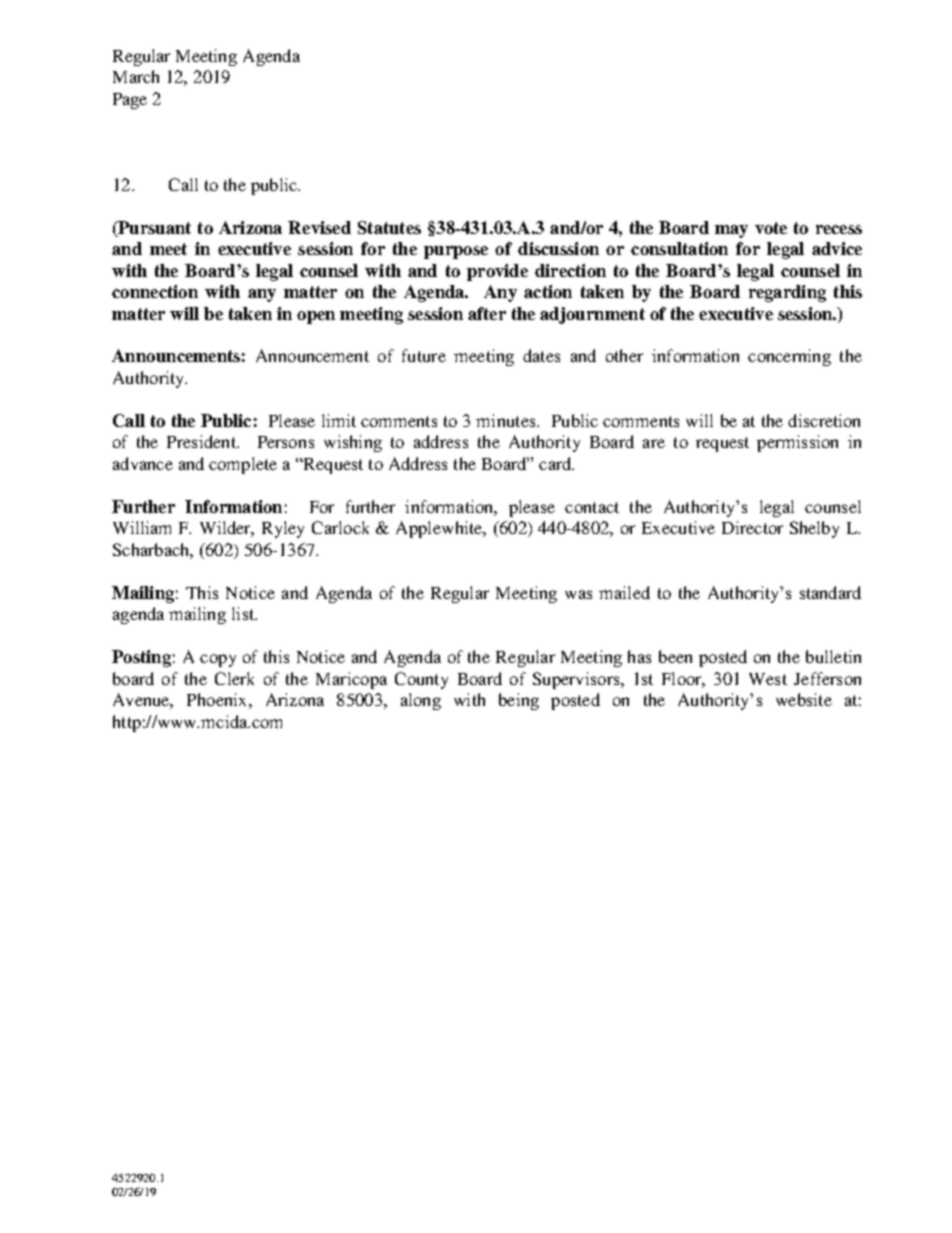 This page has height=1233, width=952. Describe the element at coordinates (202, 441) in the page. I see `President` at that location.
